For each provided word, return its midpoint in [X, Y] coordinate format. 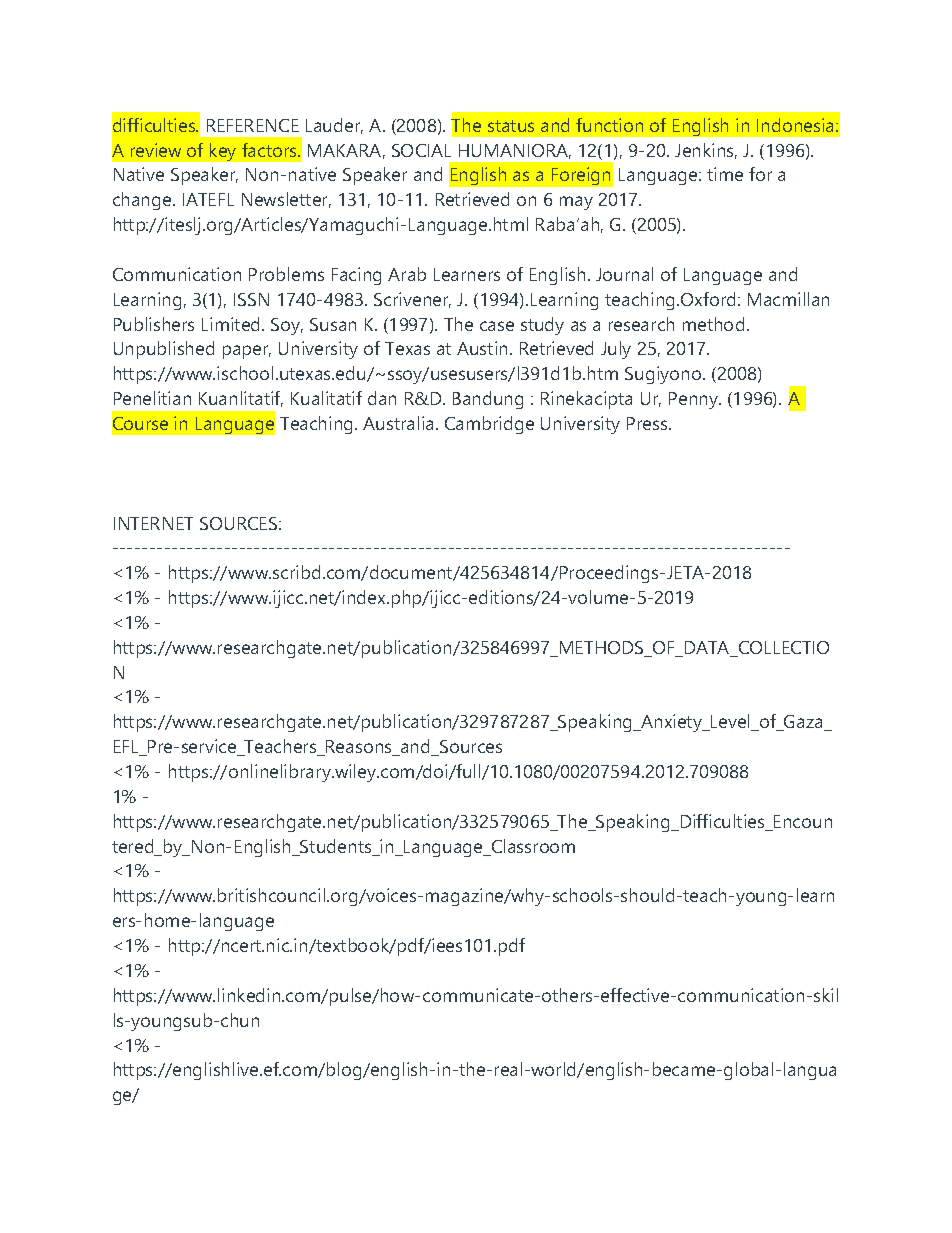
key [223, 152]
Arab [407, 274]
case [497, 326]
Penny [695, 400]
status [511, 126]
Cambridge [489, 425]
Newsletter [286, 200]
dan [382, 398]
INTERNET [153, 523]
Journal [624, 274]
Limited [232, 324]
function [609, 125]
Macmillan [788, 299]
